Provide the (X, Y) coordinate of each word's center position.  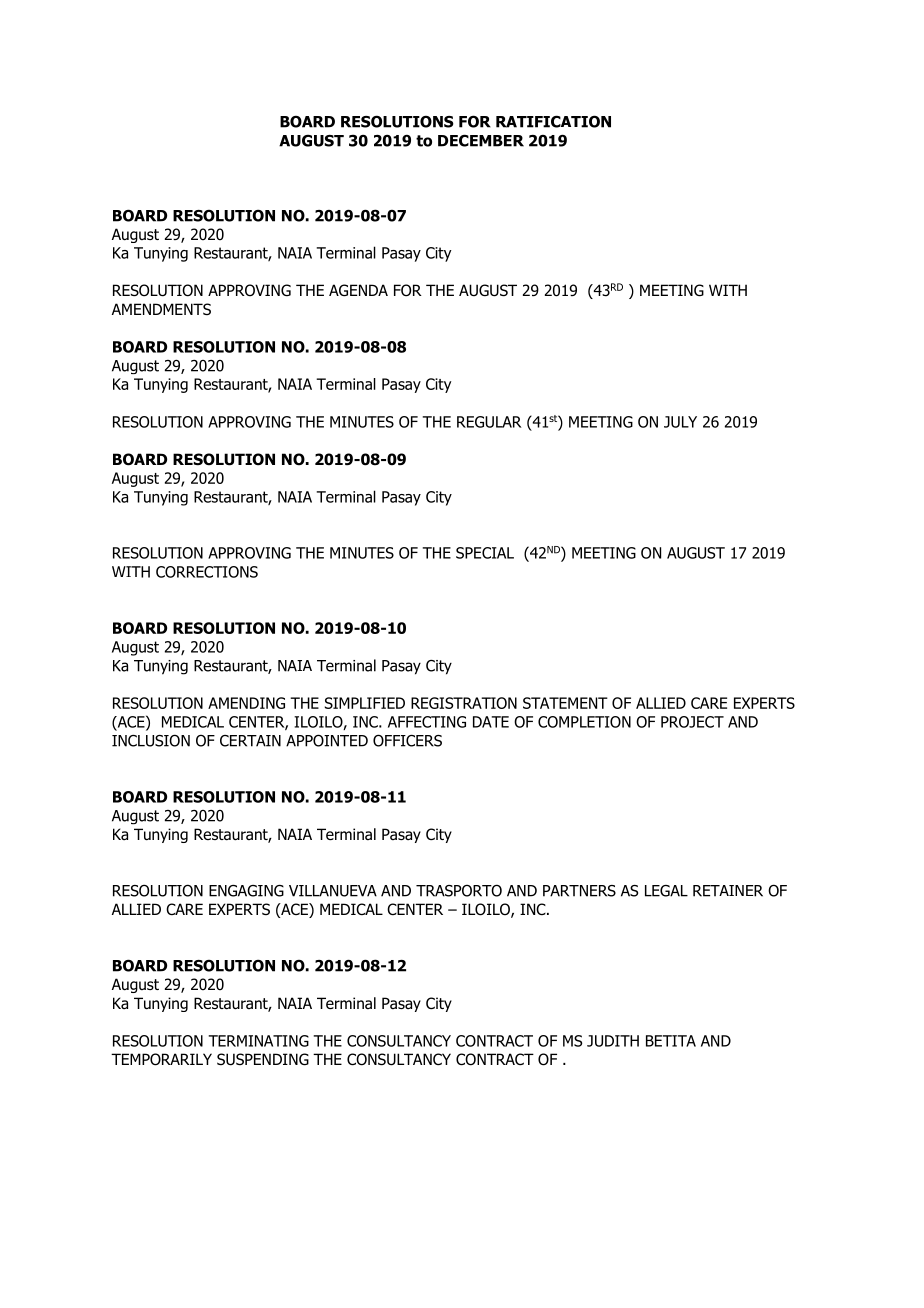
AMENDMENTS (161, 309)
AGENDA (358, 290)
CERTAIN (250, 741)
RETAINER (728, 891)
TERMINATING (259, 1041)
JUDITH (613, 1041)
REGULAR (489, 422)
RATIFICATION (553, 121)
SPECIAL (485, 553)
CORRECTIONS (207, 572)
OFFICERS (407, 740)
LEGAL (666, 891)
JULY (680, 422)
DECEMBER (481, 140)
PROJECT (692, 722)
